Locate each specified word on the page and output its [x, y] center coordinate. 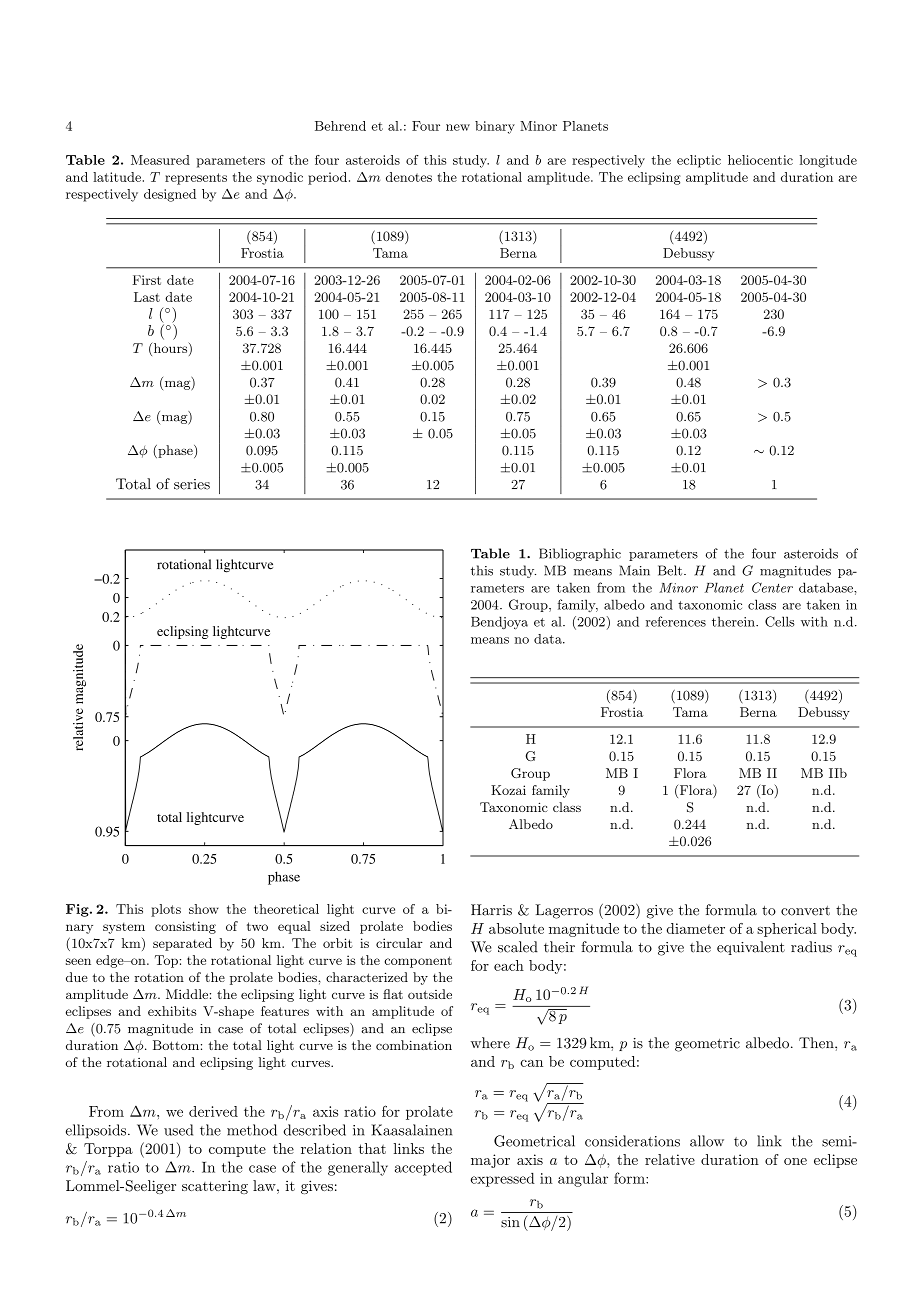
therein [734, 621]
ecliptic [699, 161]
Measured [160, 160]
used [178, 1130]
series [192, 484]
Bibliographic [580, 554]
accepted [423, 1168]
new [458, 127]
